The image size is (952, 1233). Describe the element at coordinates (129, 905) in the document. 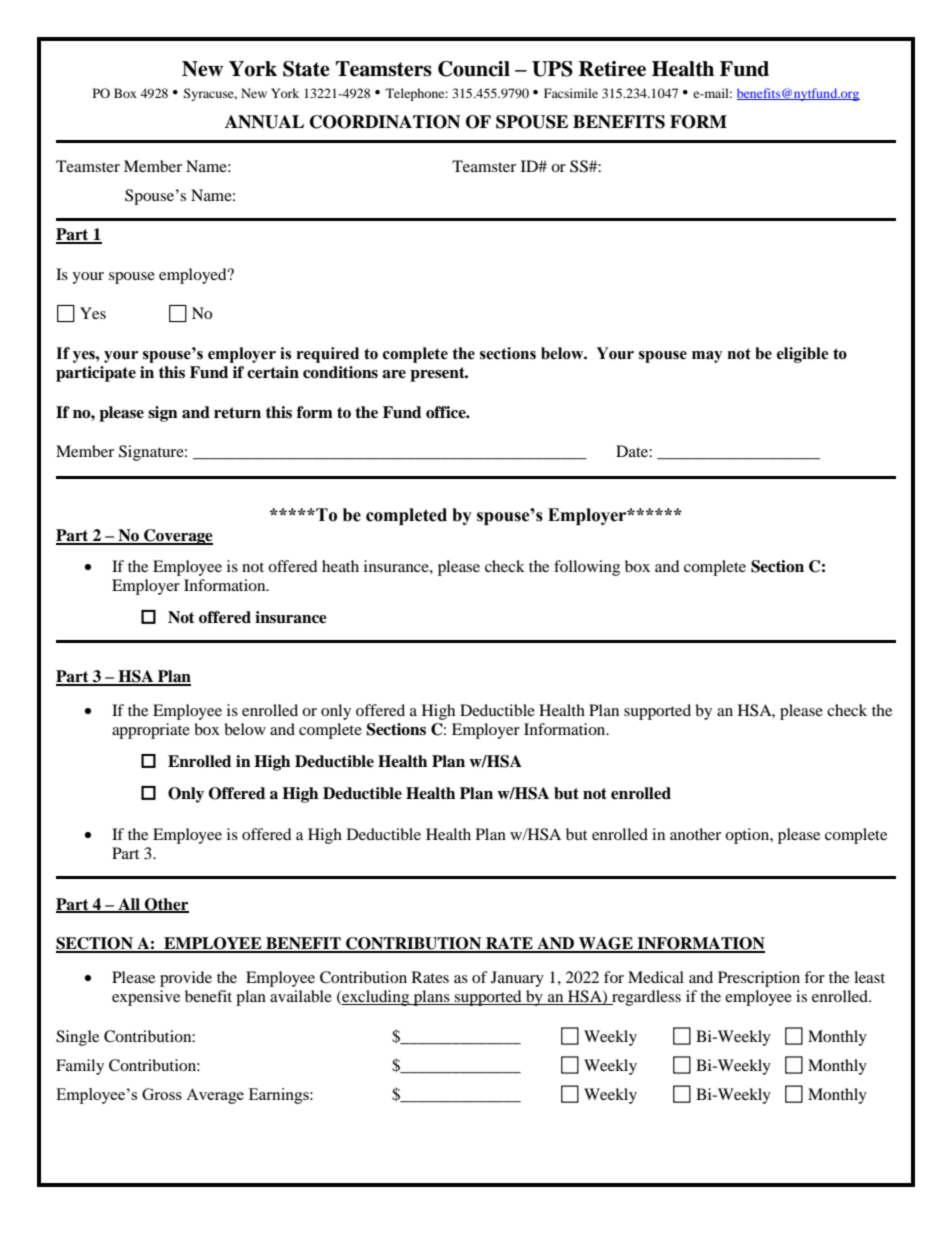

I see `All` at that location.
